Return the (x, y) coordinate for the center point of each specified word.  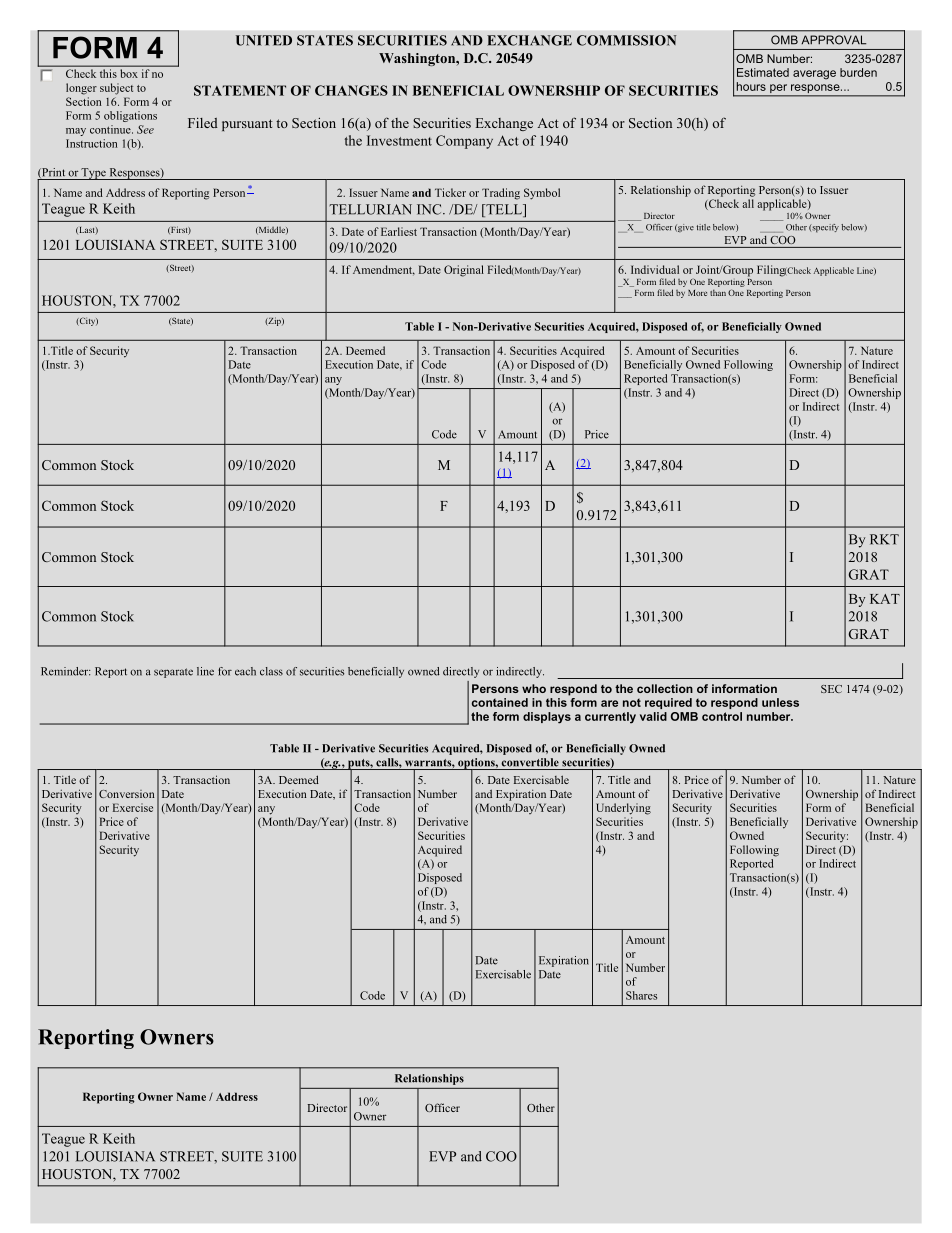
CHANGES (351, 90)
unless (780, 702)
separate (173, 673)
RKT (884, 539)
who (534, 688)
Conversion (126, 794)
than (718, 292)
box (129, 73)
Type (94, 174)
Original (464, 271)
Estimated (763, 72)
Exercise (133, 807)
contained (500, 702)
